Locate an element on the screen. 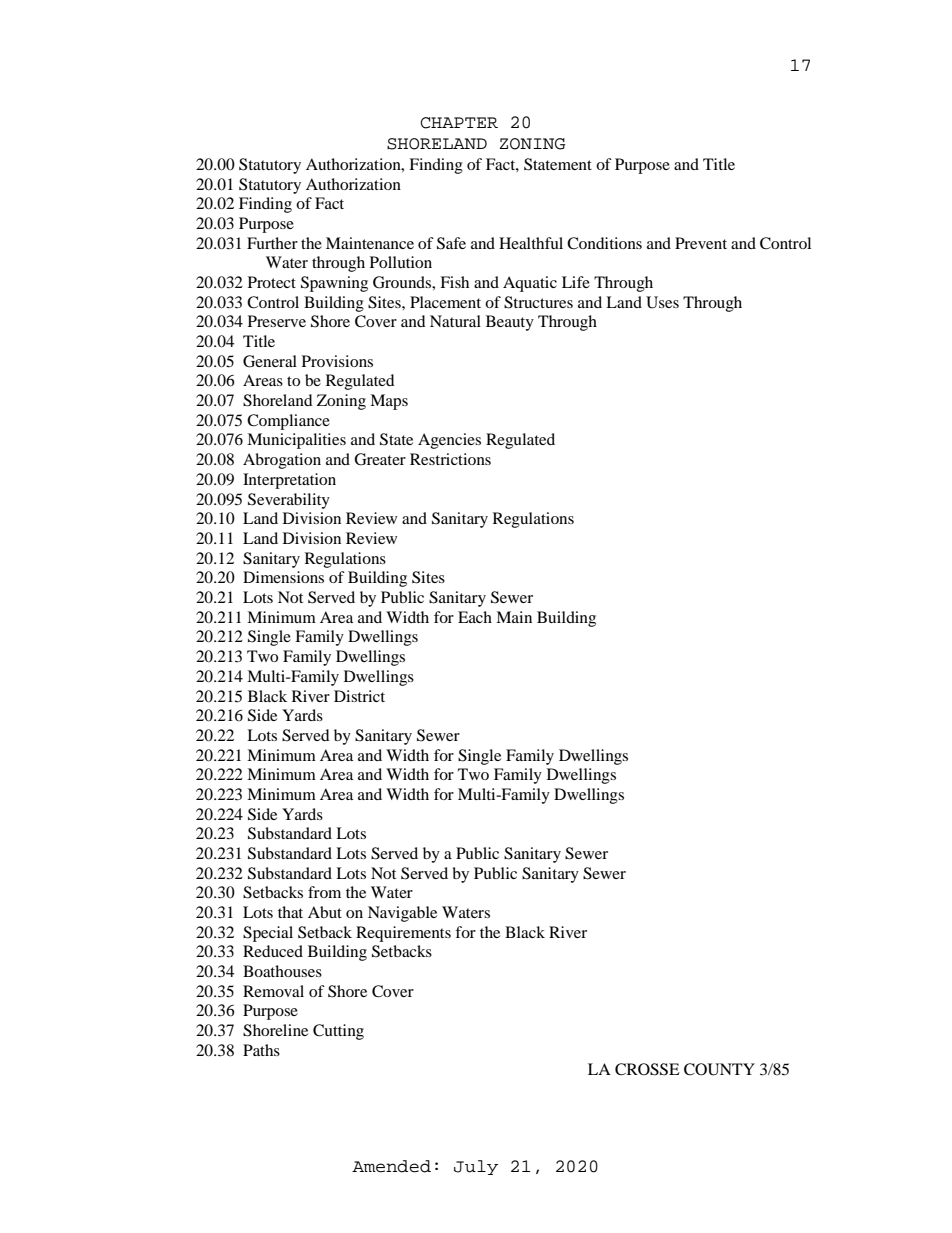 The image size is (952, 1233). Each is located at coordinates (475, 617).
